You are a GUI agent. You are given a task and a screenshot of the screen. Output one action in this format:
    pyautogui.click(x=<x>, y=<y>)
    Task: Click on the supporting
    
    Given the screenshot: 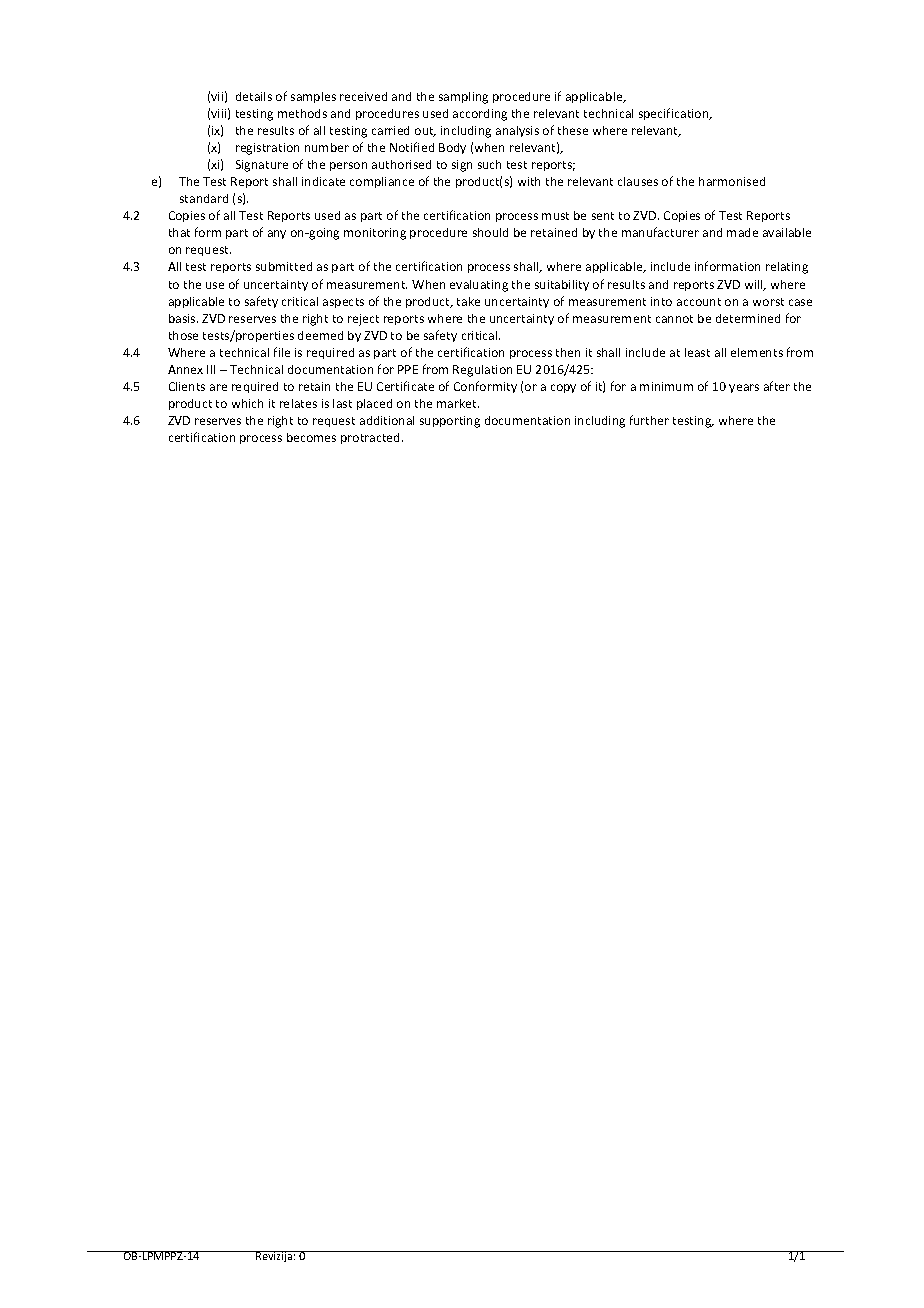 What is the action you would take?
    pyautogui.click(x=450, y=422)
